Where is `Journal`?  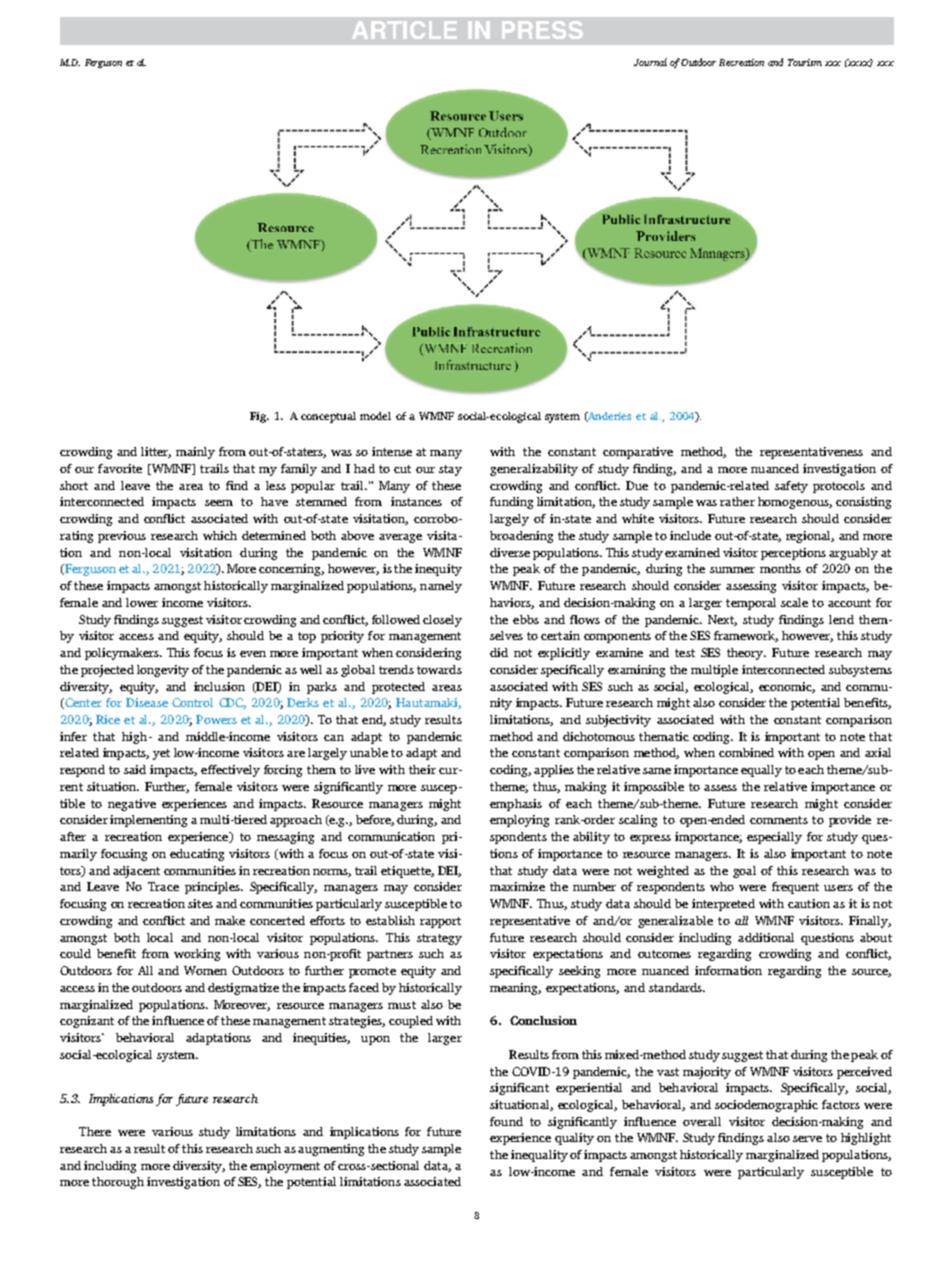 Journal is located at coordinates (650, 62).
